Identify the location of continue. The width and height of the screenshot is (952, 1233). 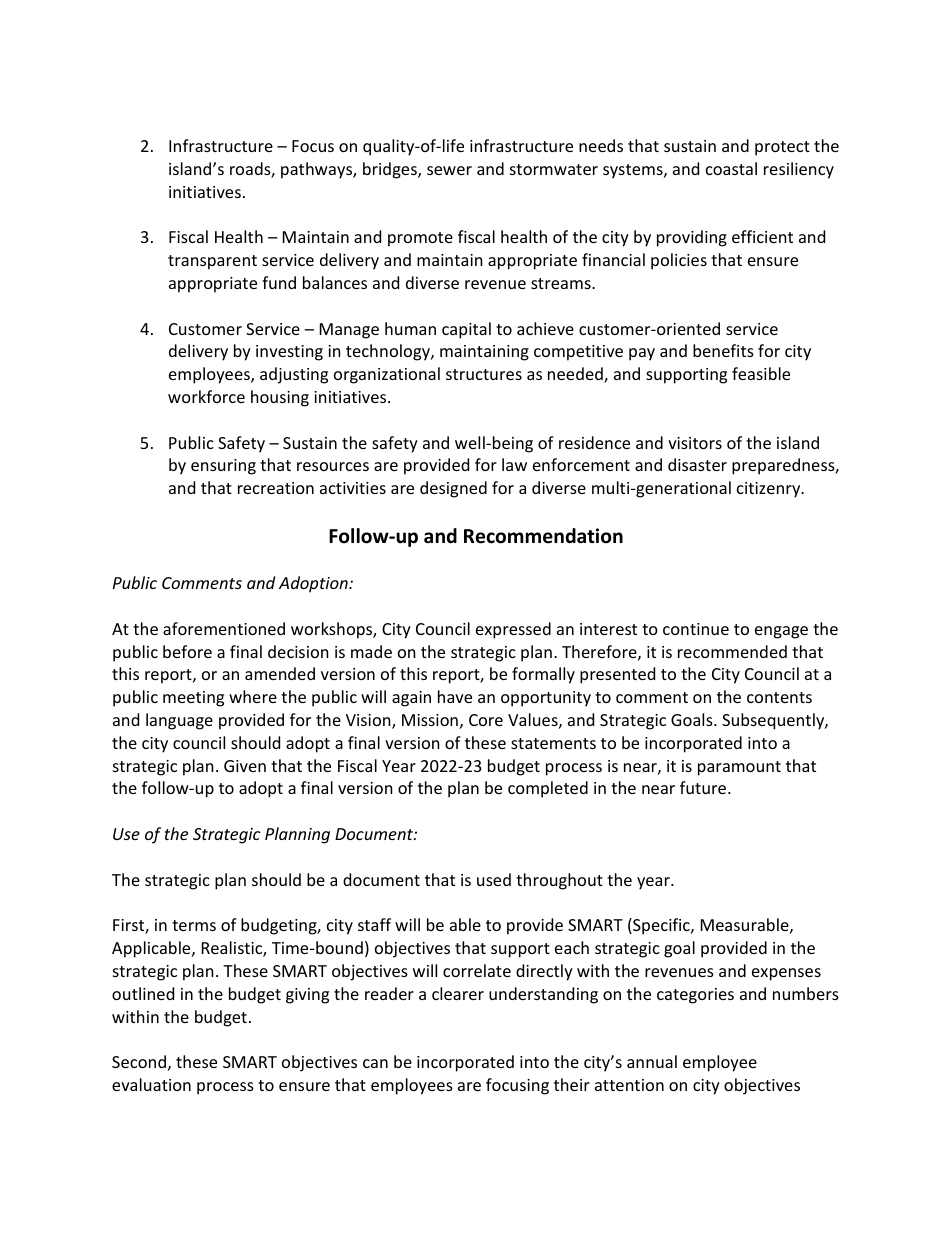
(696, 629).
